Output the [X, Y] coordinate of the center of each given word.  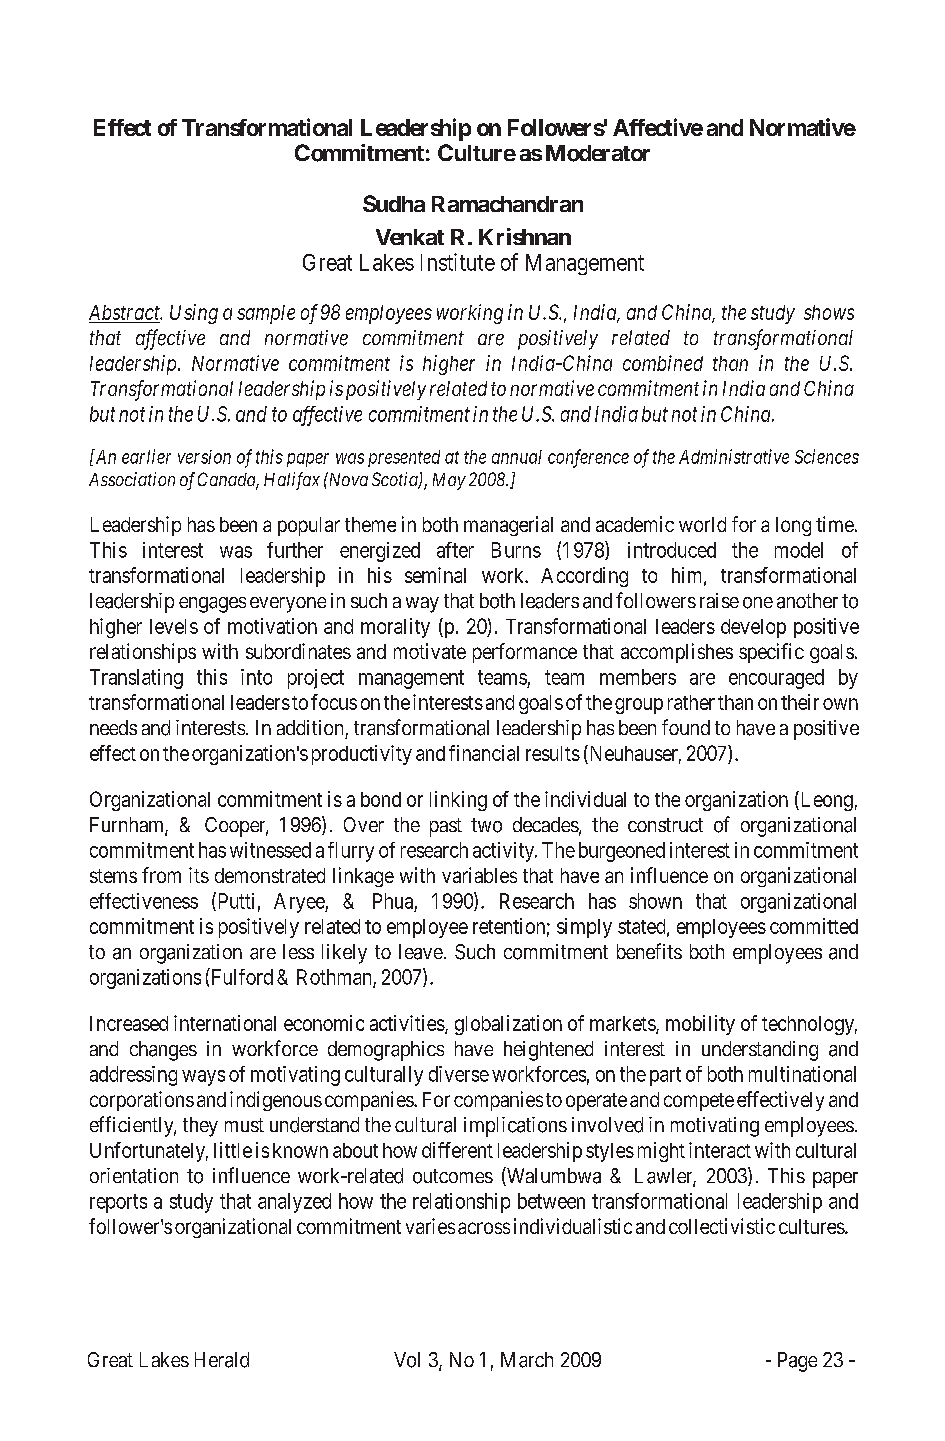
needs [113, 727]
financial [484, 753]
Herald [222, 1360]
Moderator [598, 153]
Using [194, 314]
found [686, 727]
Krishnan [525, 236]
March [527, 1360]
